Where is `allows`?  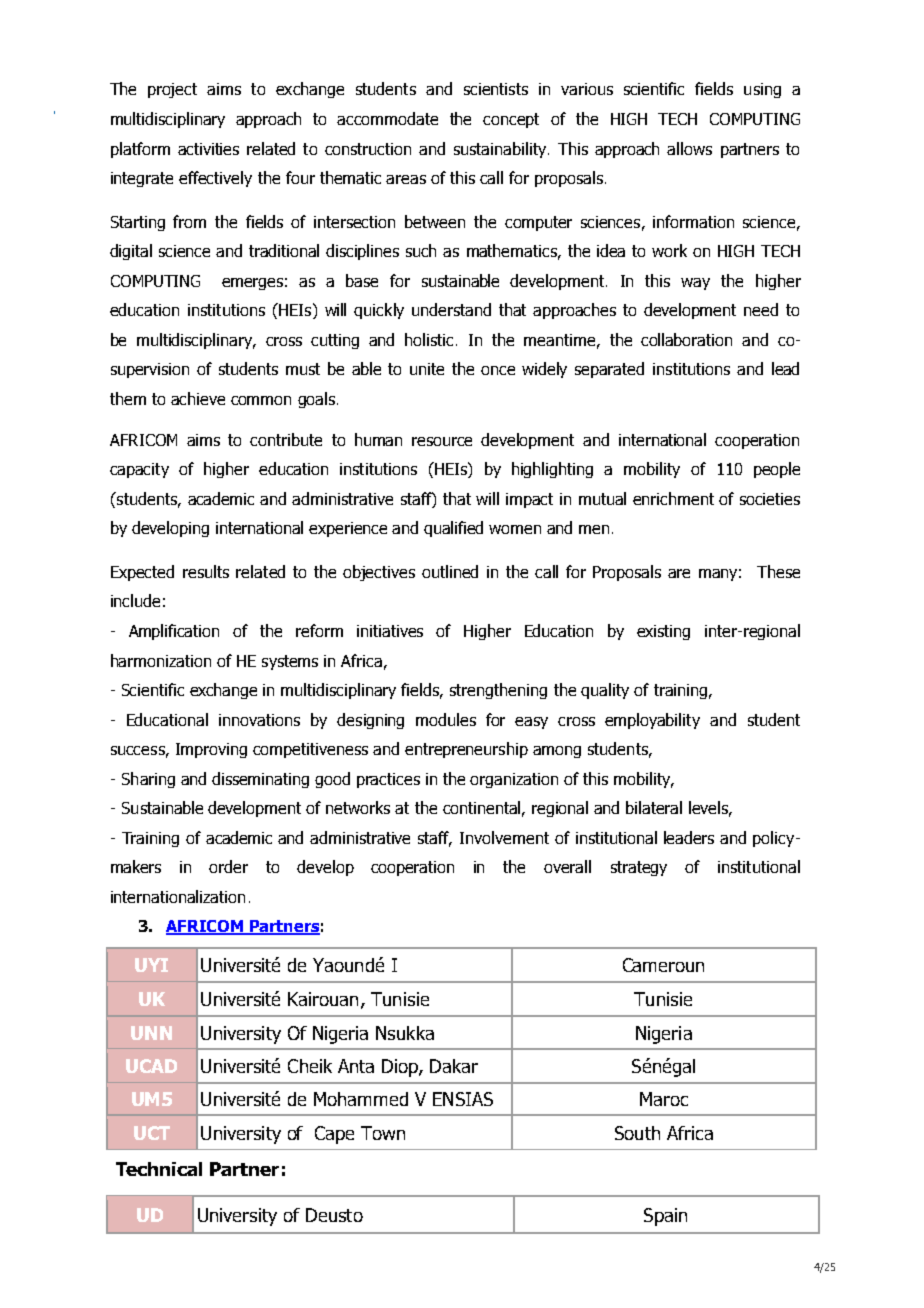
allows is located at coordinates (689, 148).
